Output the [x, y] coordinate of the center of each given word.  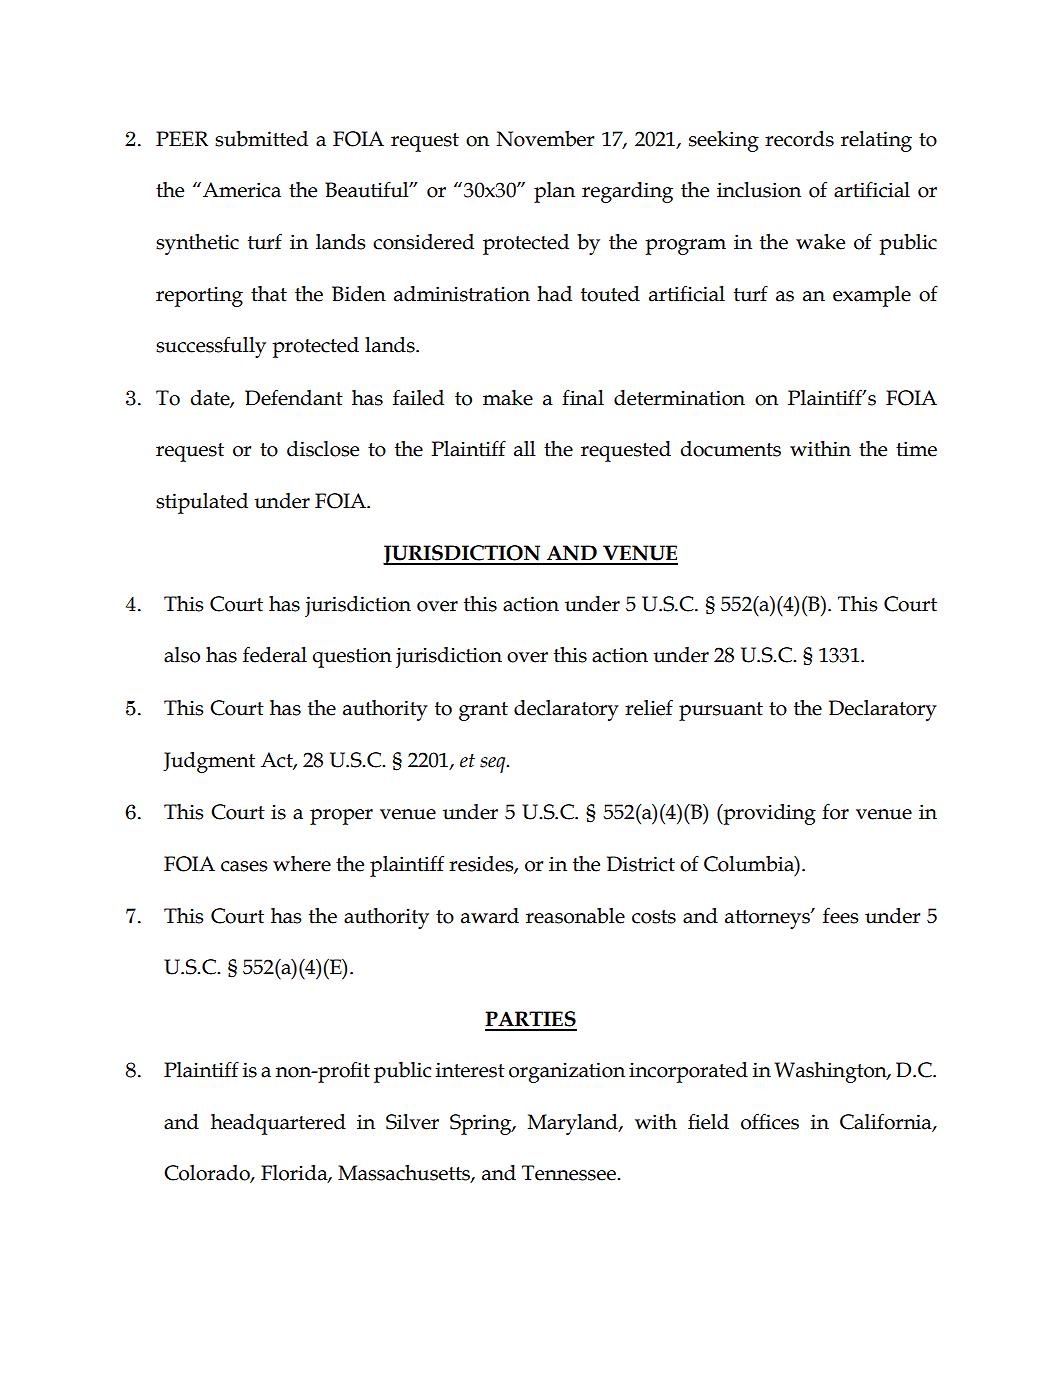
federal [275, 654]
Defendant [294, 397]
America [242, 190]
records [799, 139]
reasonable [575, 916]
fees [840, 915]
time [916, 449]
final [583, 397]
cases [244, 866]
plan [554, 192]
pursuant [721, 711]
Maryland [574, 1124]
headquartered [278, 1124]
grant [483, 711]
